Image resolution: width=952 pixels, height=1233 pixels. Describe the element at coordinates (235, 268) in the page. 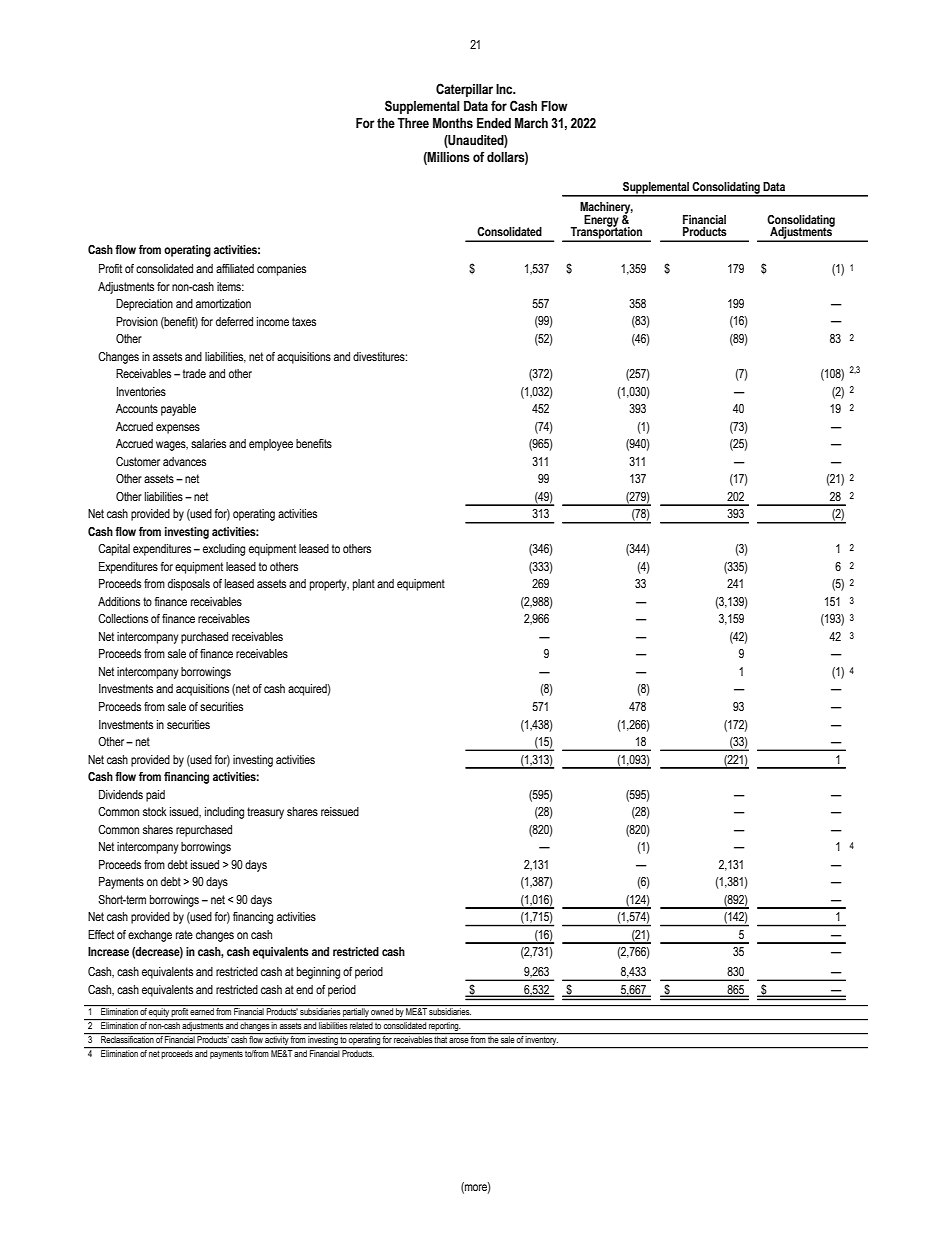

I see `affiliated` at that location.
